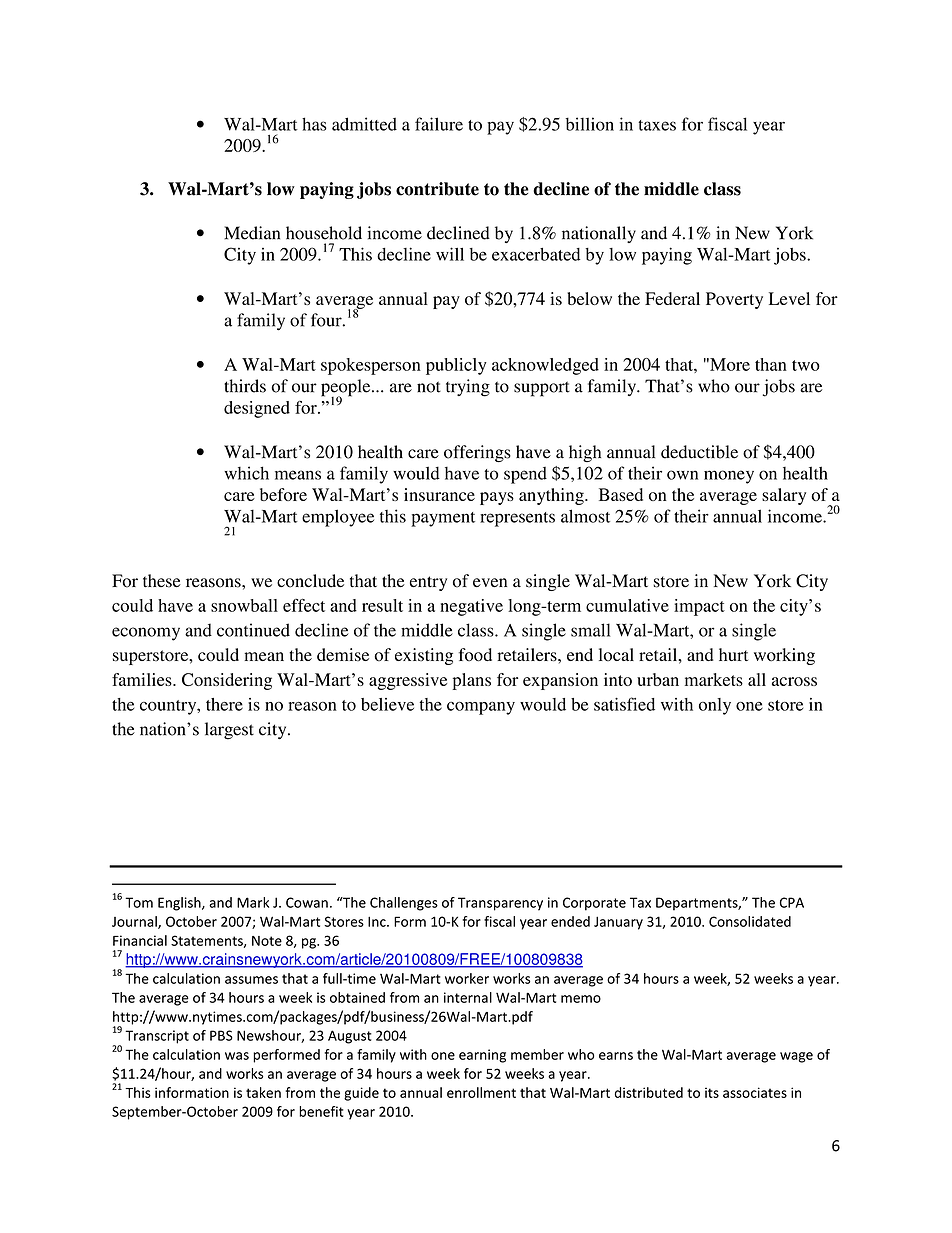 The image size is (952, 1233). What do you see at coordinates (657, 125) in the page?
I see `taxes` at bounding box center [657, 125].
